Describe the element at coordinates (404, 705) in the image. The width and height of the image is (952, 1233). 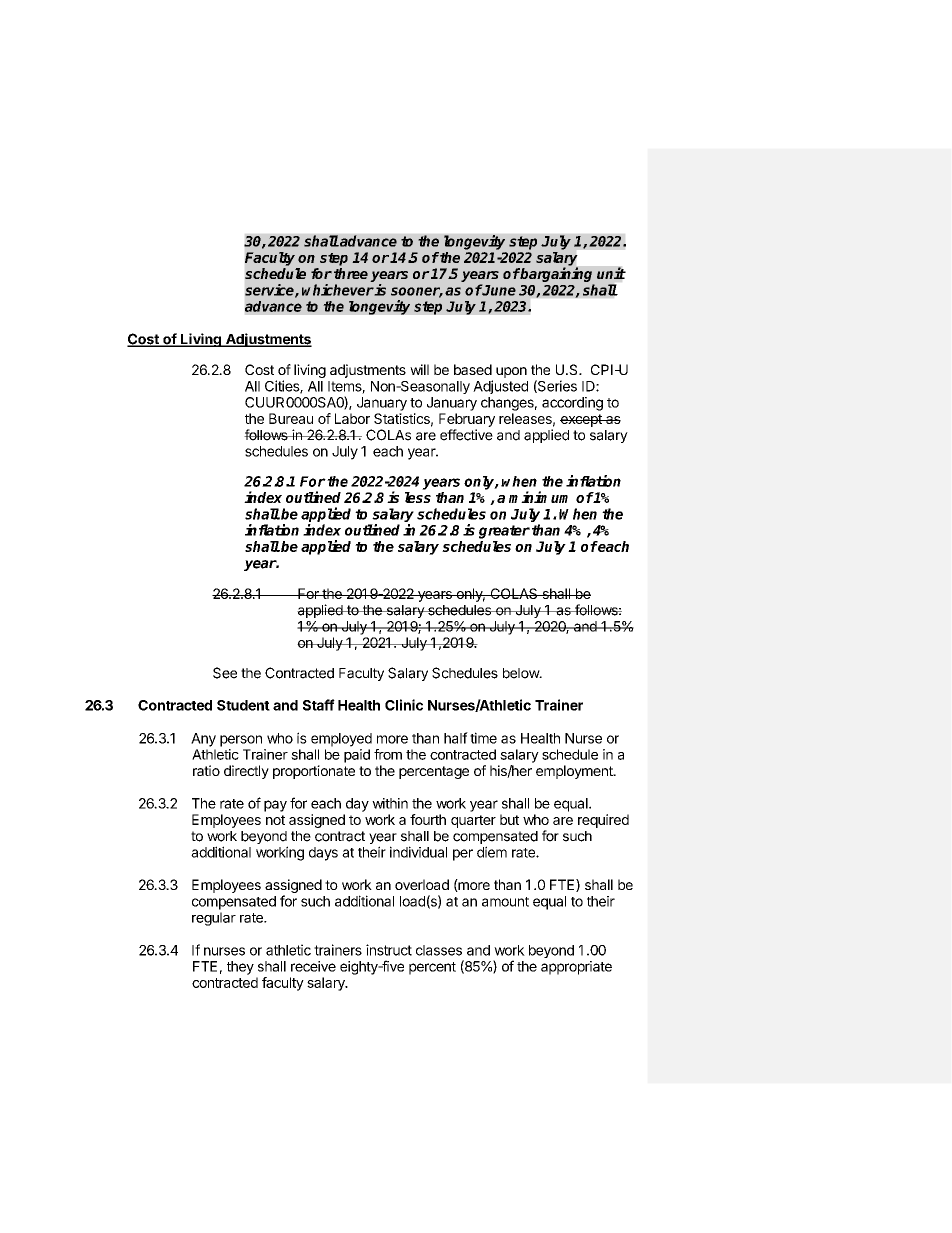
I see `Clinic` at that location.
